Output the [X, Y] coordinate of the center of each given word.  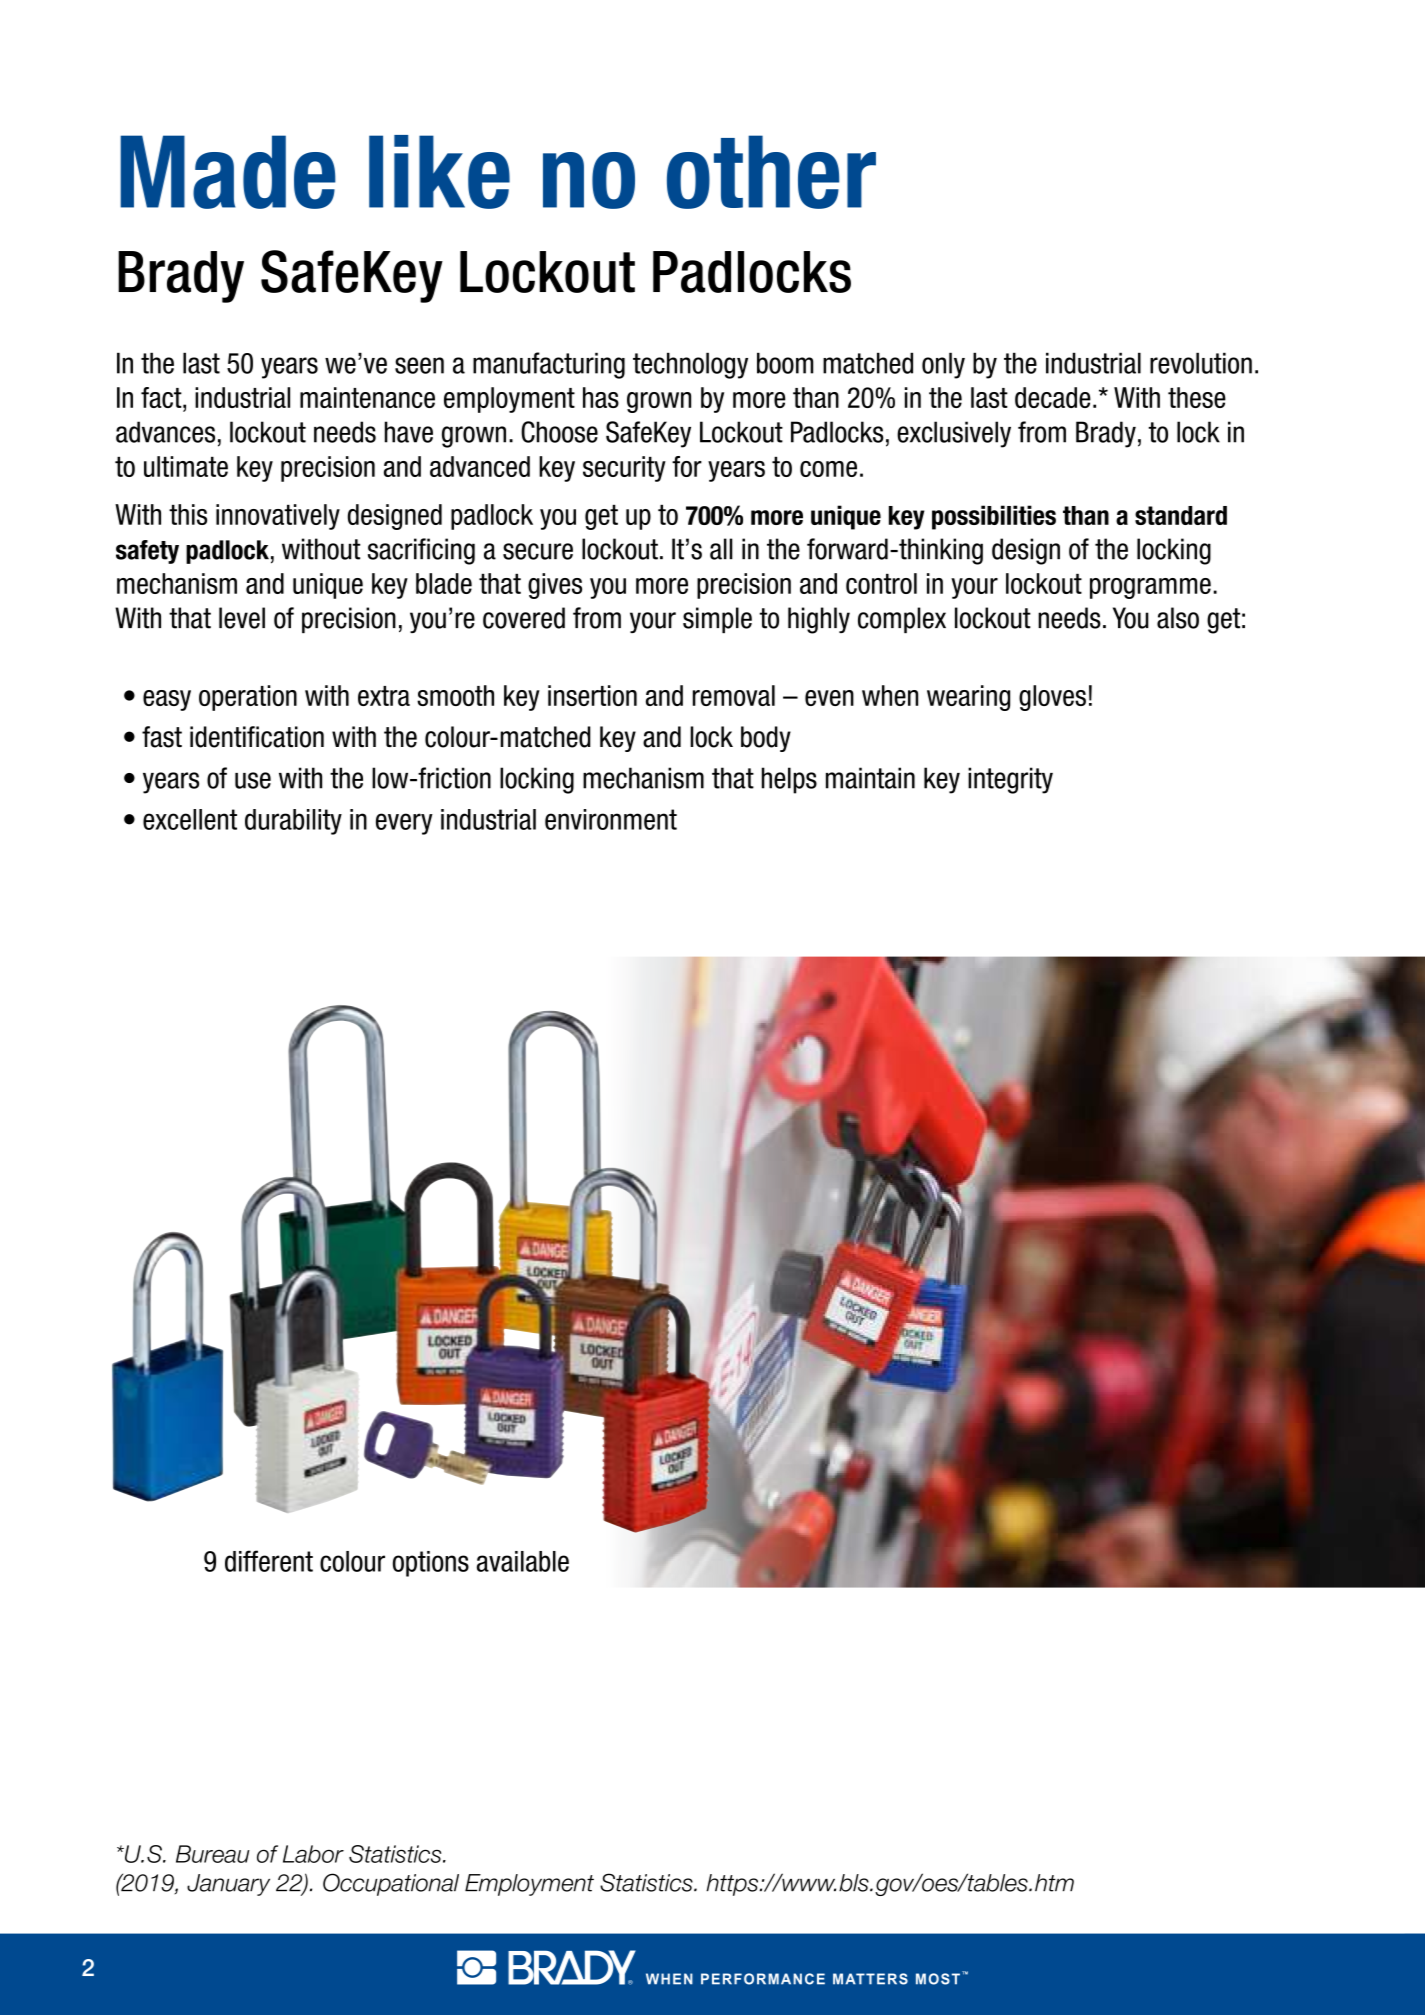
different [269, 1561]
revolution [1201, 363]
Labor [313, 1854]
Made [228, 172]
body [766, 739]
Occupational [391, 1884]
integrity [1010, 780]
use [253, 780]
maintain [870, 778]
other [771, 172]
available [523, 1561]
